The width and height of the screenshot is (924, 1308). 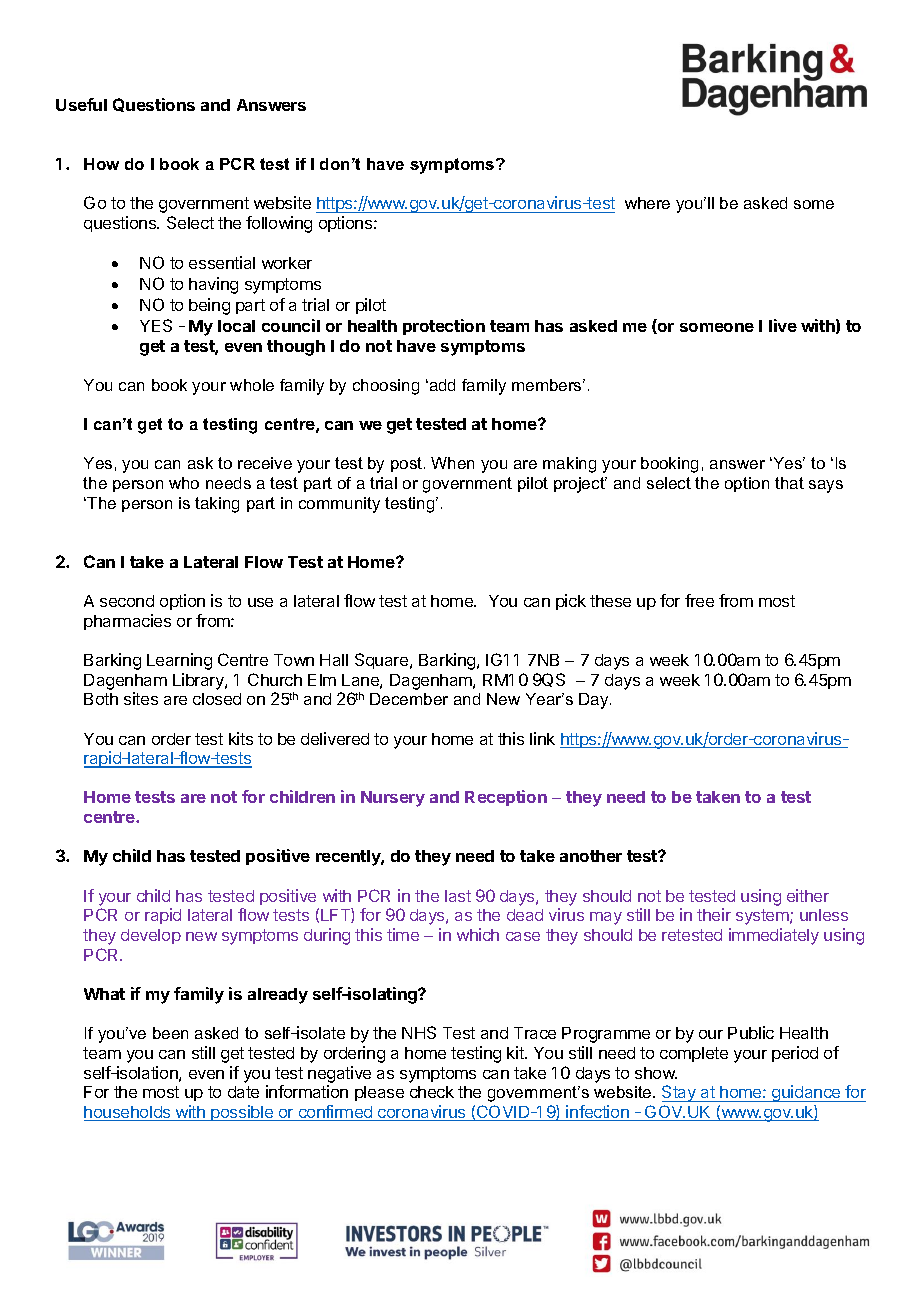 What do you see at coordinates (444, 327) in the screenshot?
I see `protection` at bounding box center [444, 327].
